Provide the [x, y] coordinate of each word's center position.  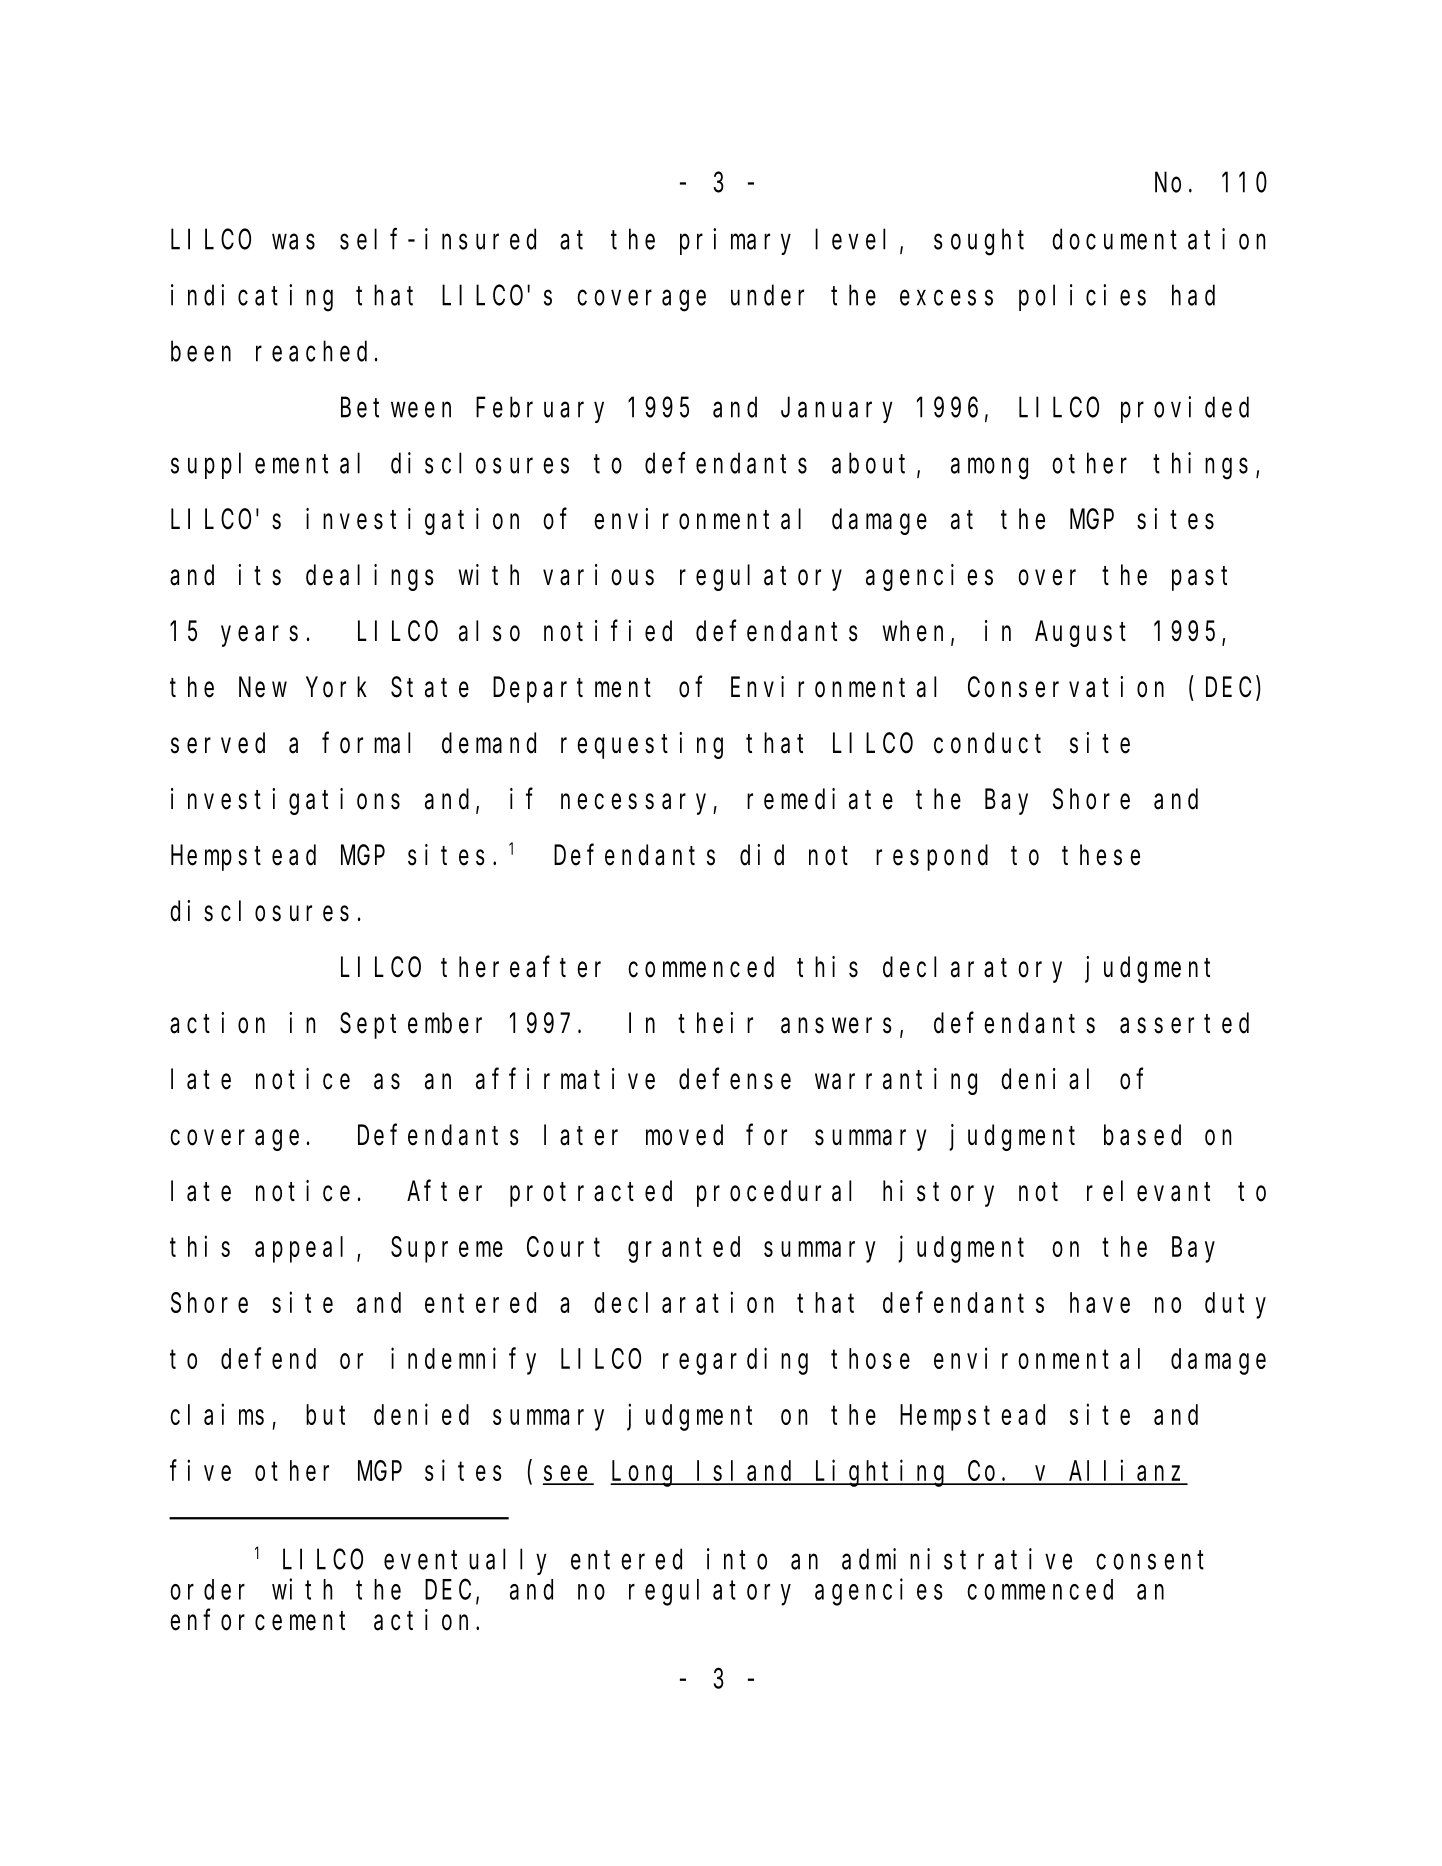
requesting [642, 745]
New [263, 688]
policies [1082, 297]
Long [645, 1474]
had [1193, 295]
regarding [735, 1361]
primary [735, 241]
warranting [896, 1081]
